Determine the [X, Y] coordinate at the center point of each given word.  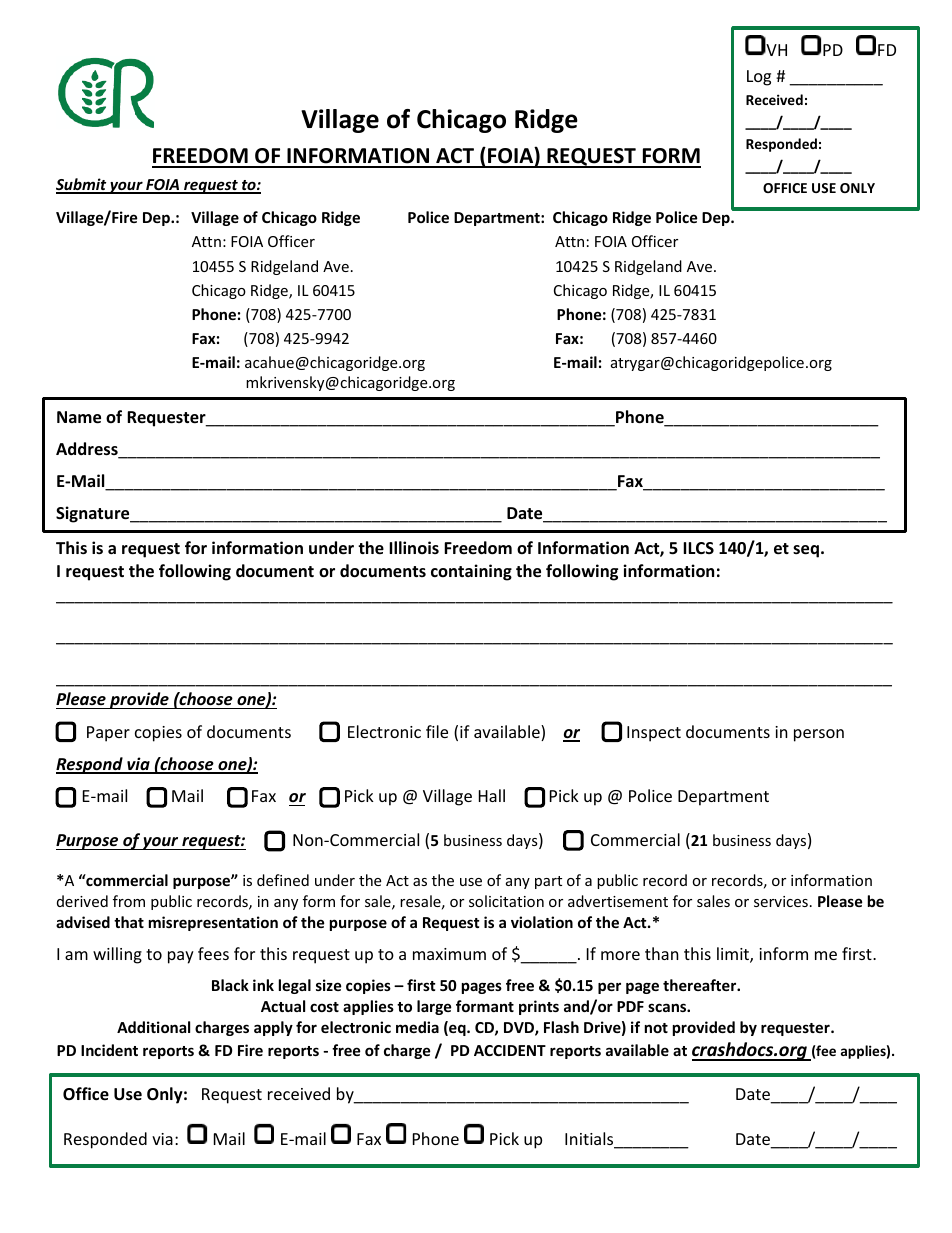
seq [806, 551]
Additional [153, 1027]
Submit [82, 185]
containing [471, 572]
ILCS [698, 548]
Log [759, 78]
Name [79, 417]
